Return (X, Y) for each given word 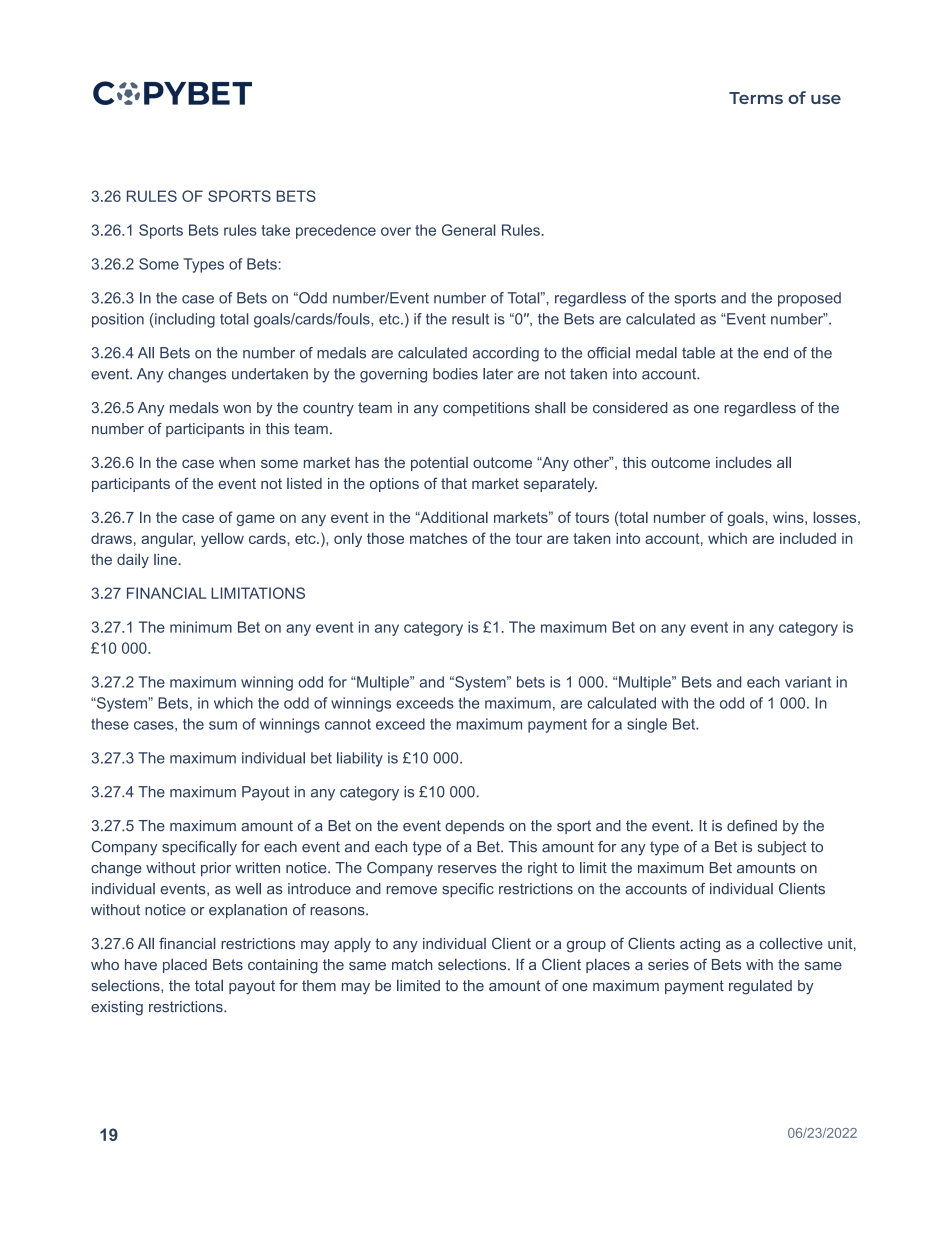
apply (352, 945)
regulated (760, 987)
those (385, 538)
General (468, 230)
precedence (336, 231)
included (808, 538)
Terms (756, 98)
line (165, 559)
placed (185, 966)
